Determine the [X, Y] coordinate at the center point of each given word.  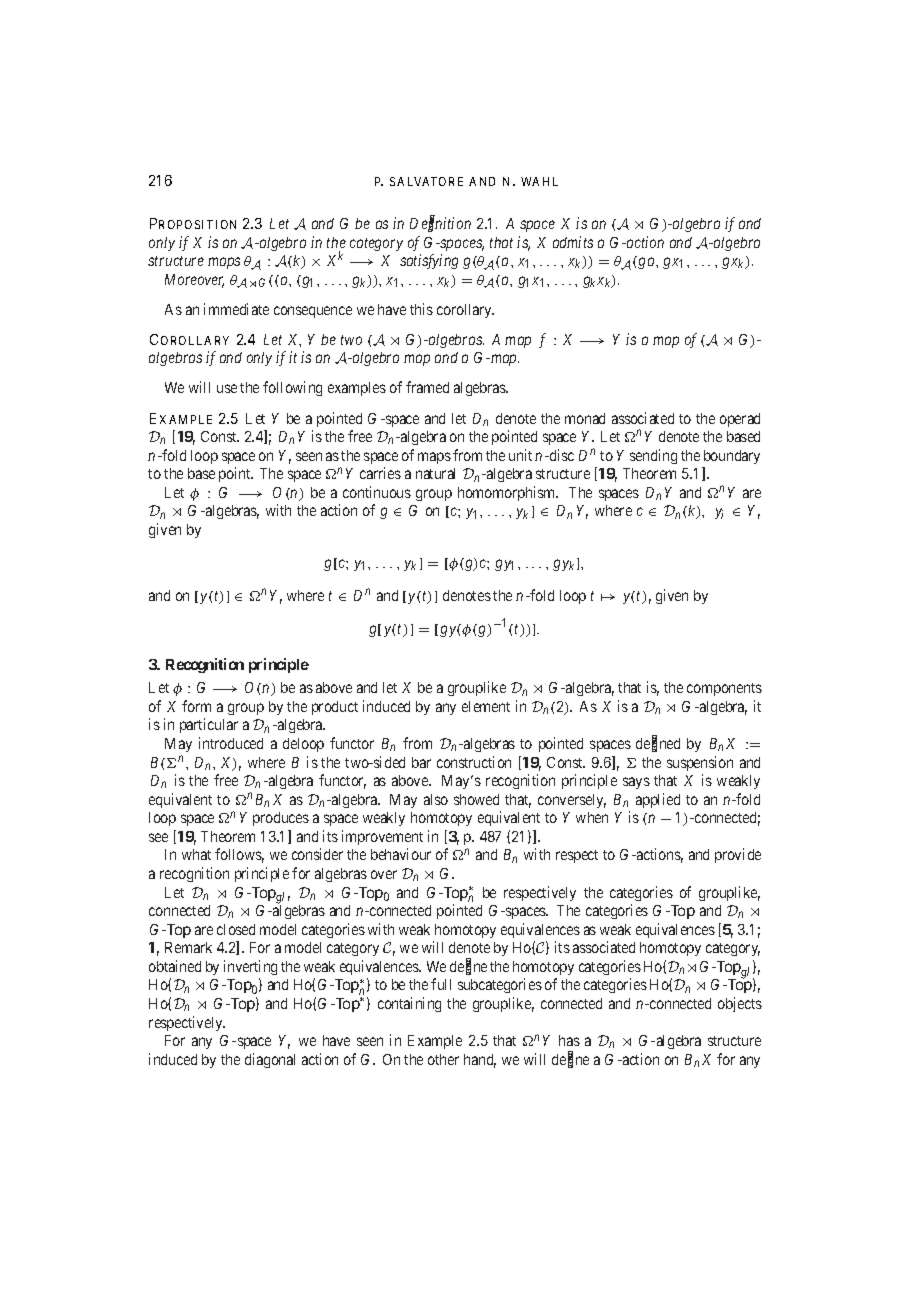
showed [476, 799]
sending [653, 456]
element [486, 706]
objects [740, 1004]
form [196, 706]
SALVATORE [426, 181]
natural [435, 473]
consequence [313, 312]
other [443, 1059]
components [724, 689]
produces [281, 819]
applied [658, 800]
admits [573, 242]
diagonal [270, 1060]
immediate [236, 309]
